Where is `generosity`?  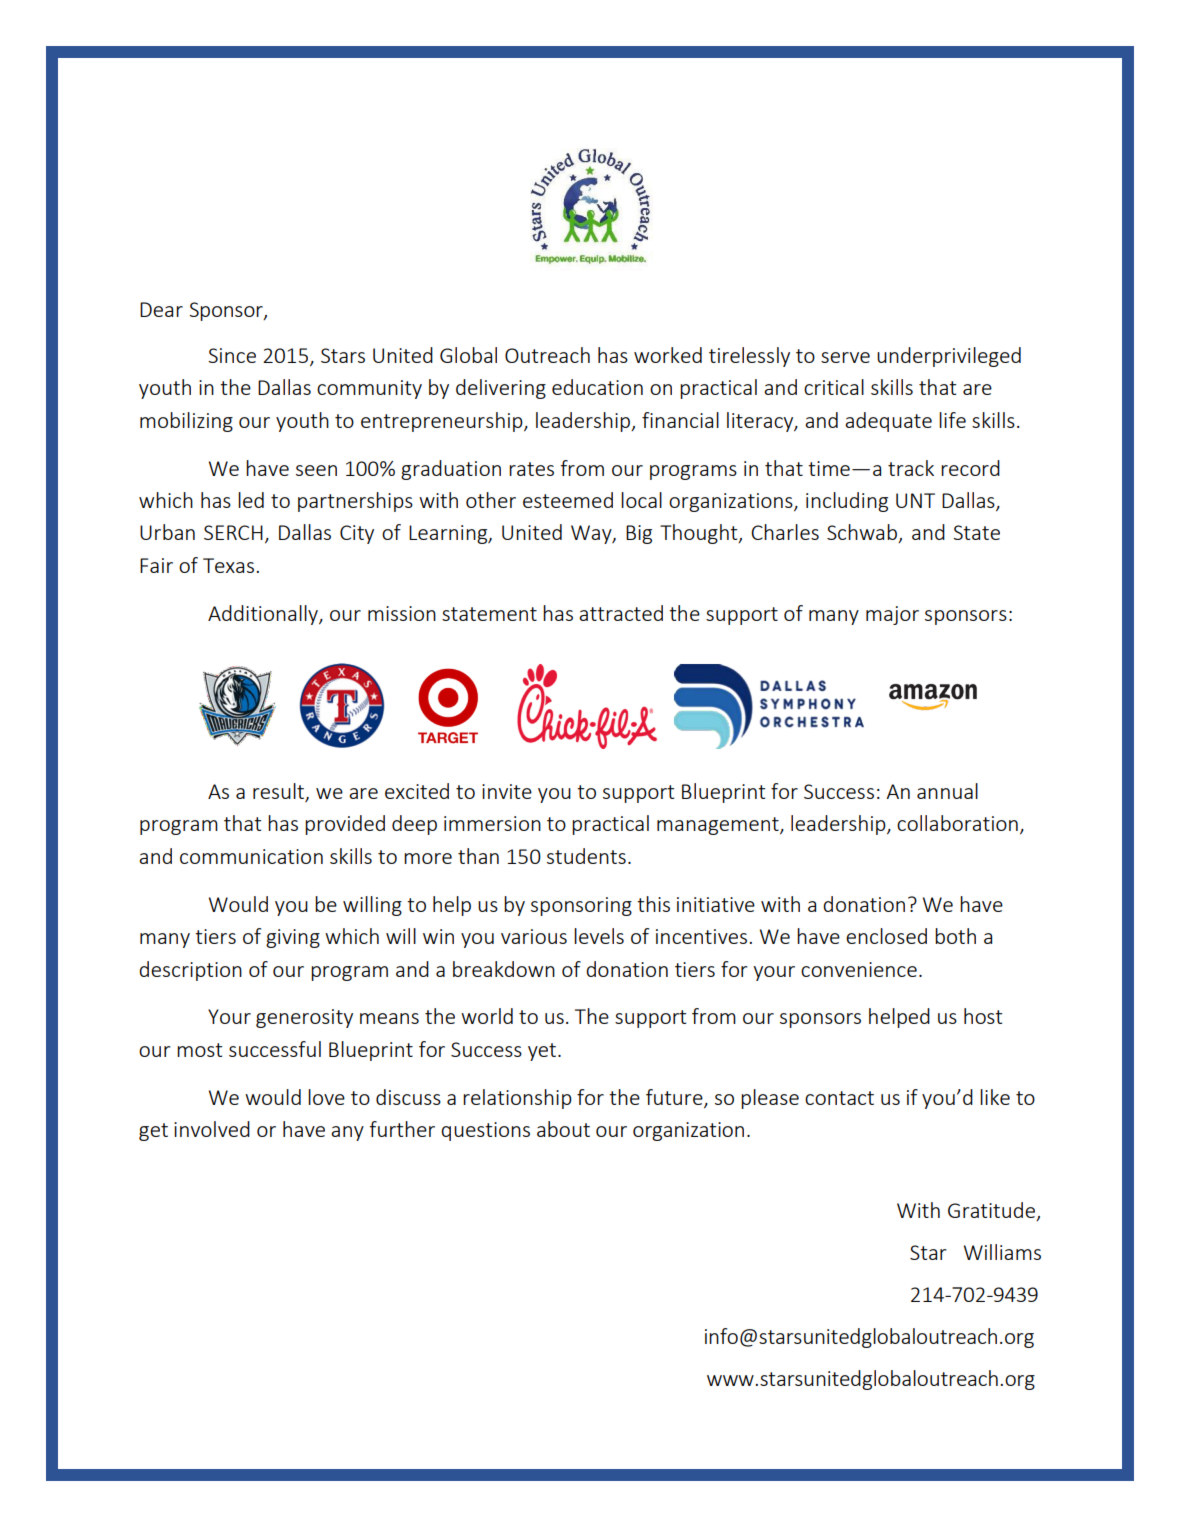 generosity is located at coordinates (304, 1018).
